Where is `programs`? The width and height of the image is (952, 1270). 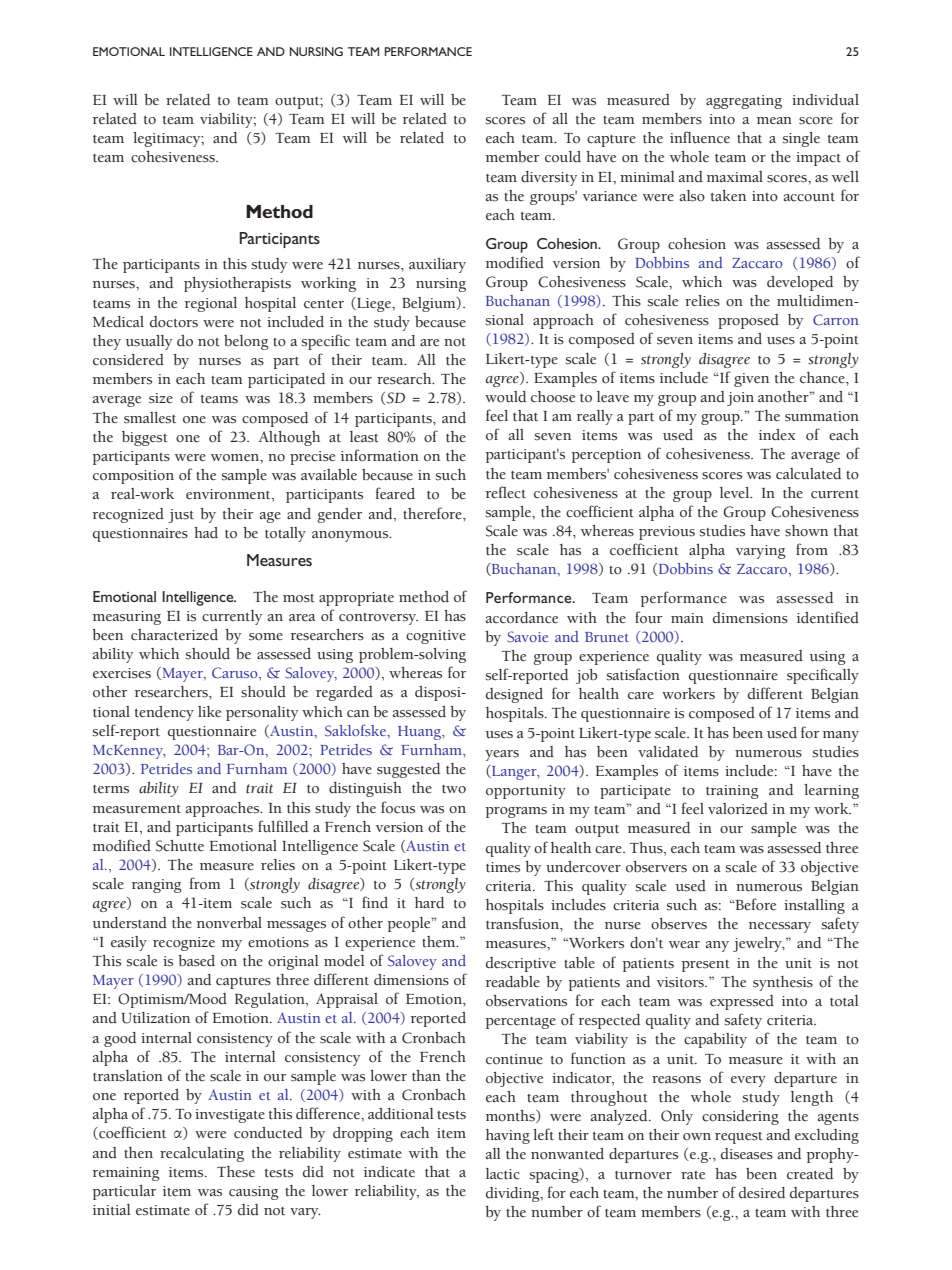
programs is located at coordinates (516, 812).
